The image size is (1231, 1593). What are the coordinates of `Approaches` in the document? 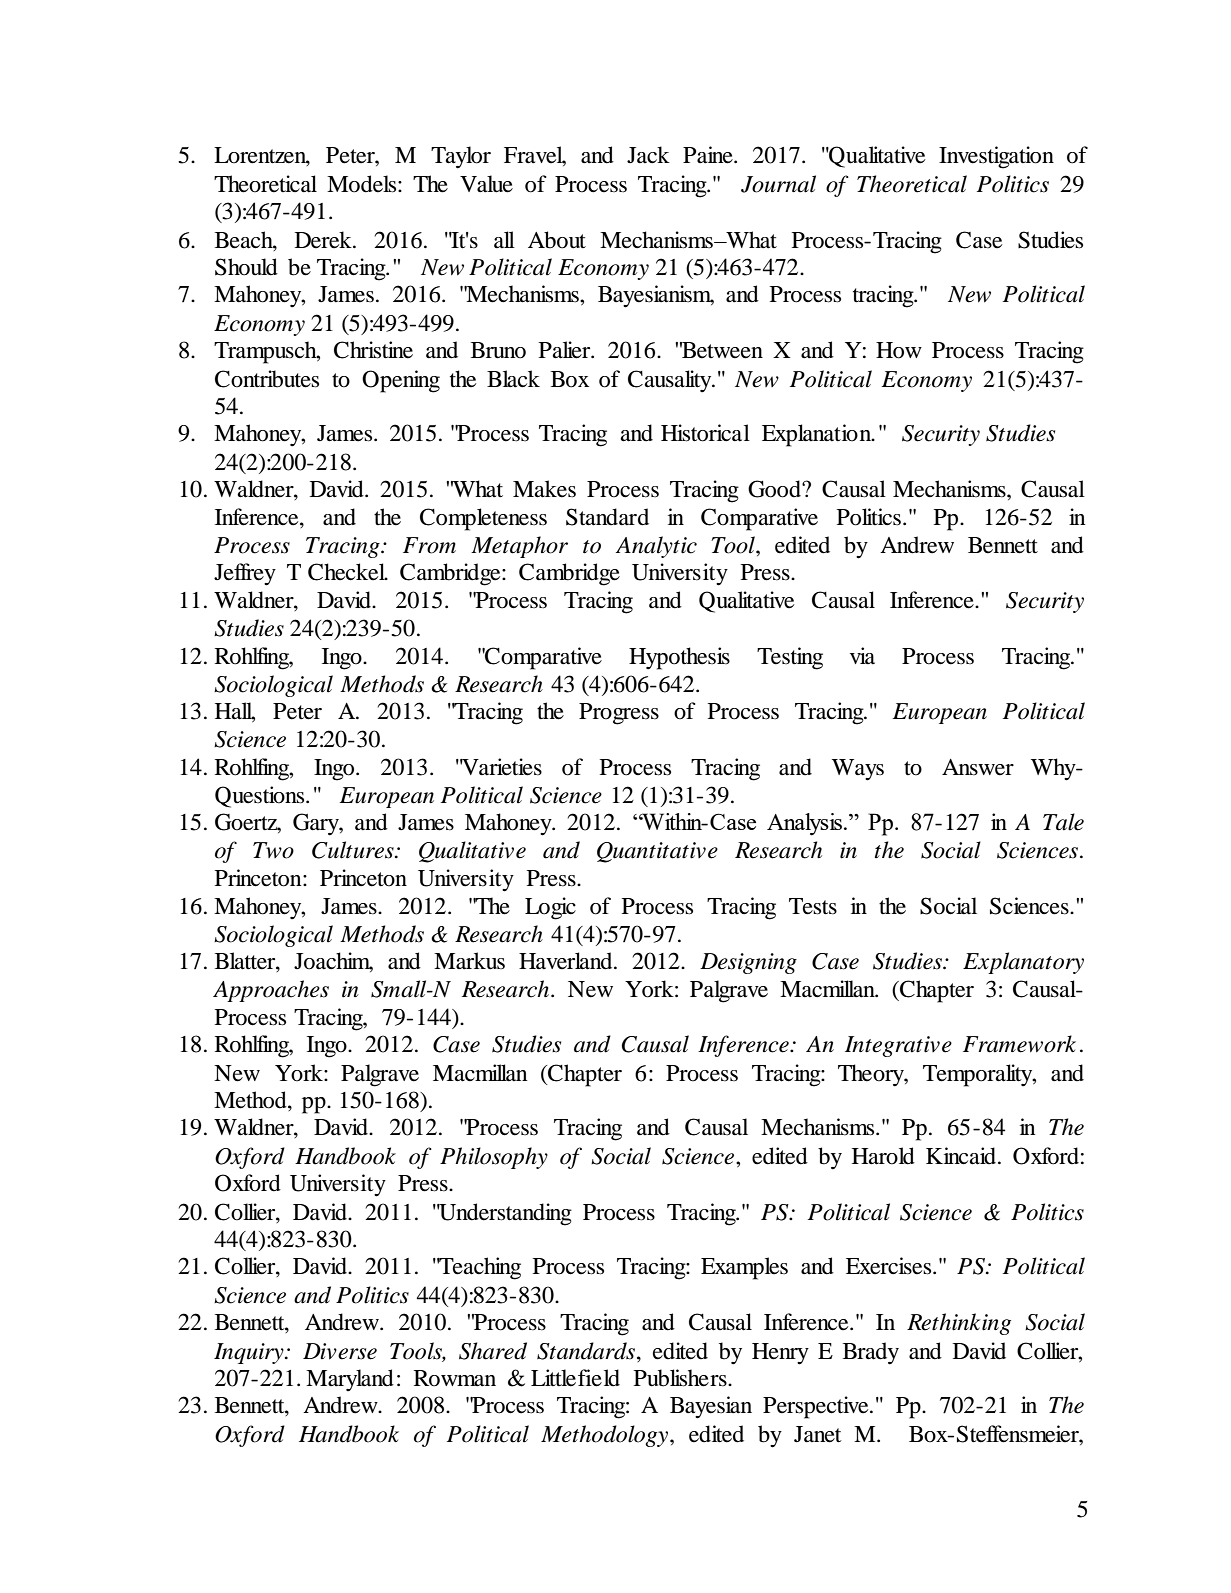 It's located at (271, 991).
